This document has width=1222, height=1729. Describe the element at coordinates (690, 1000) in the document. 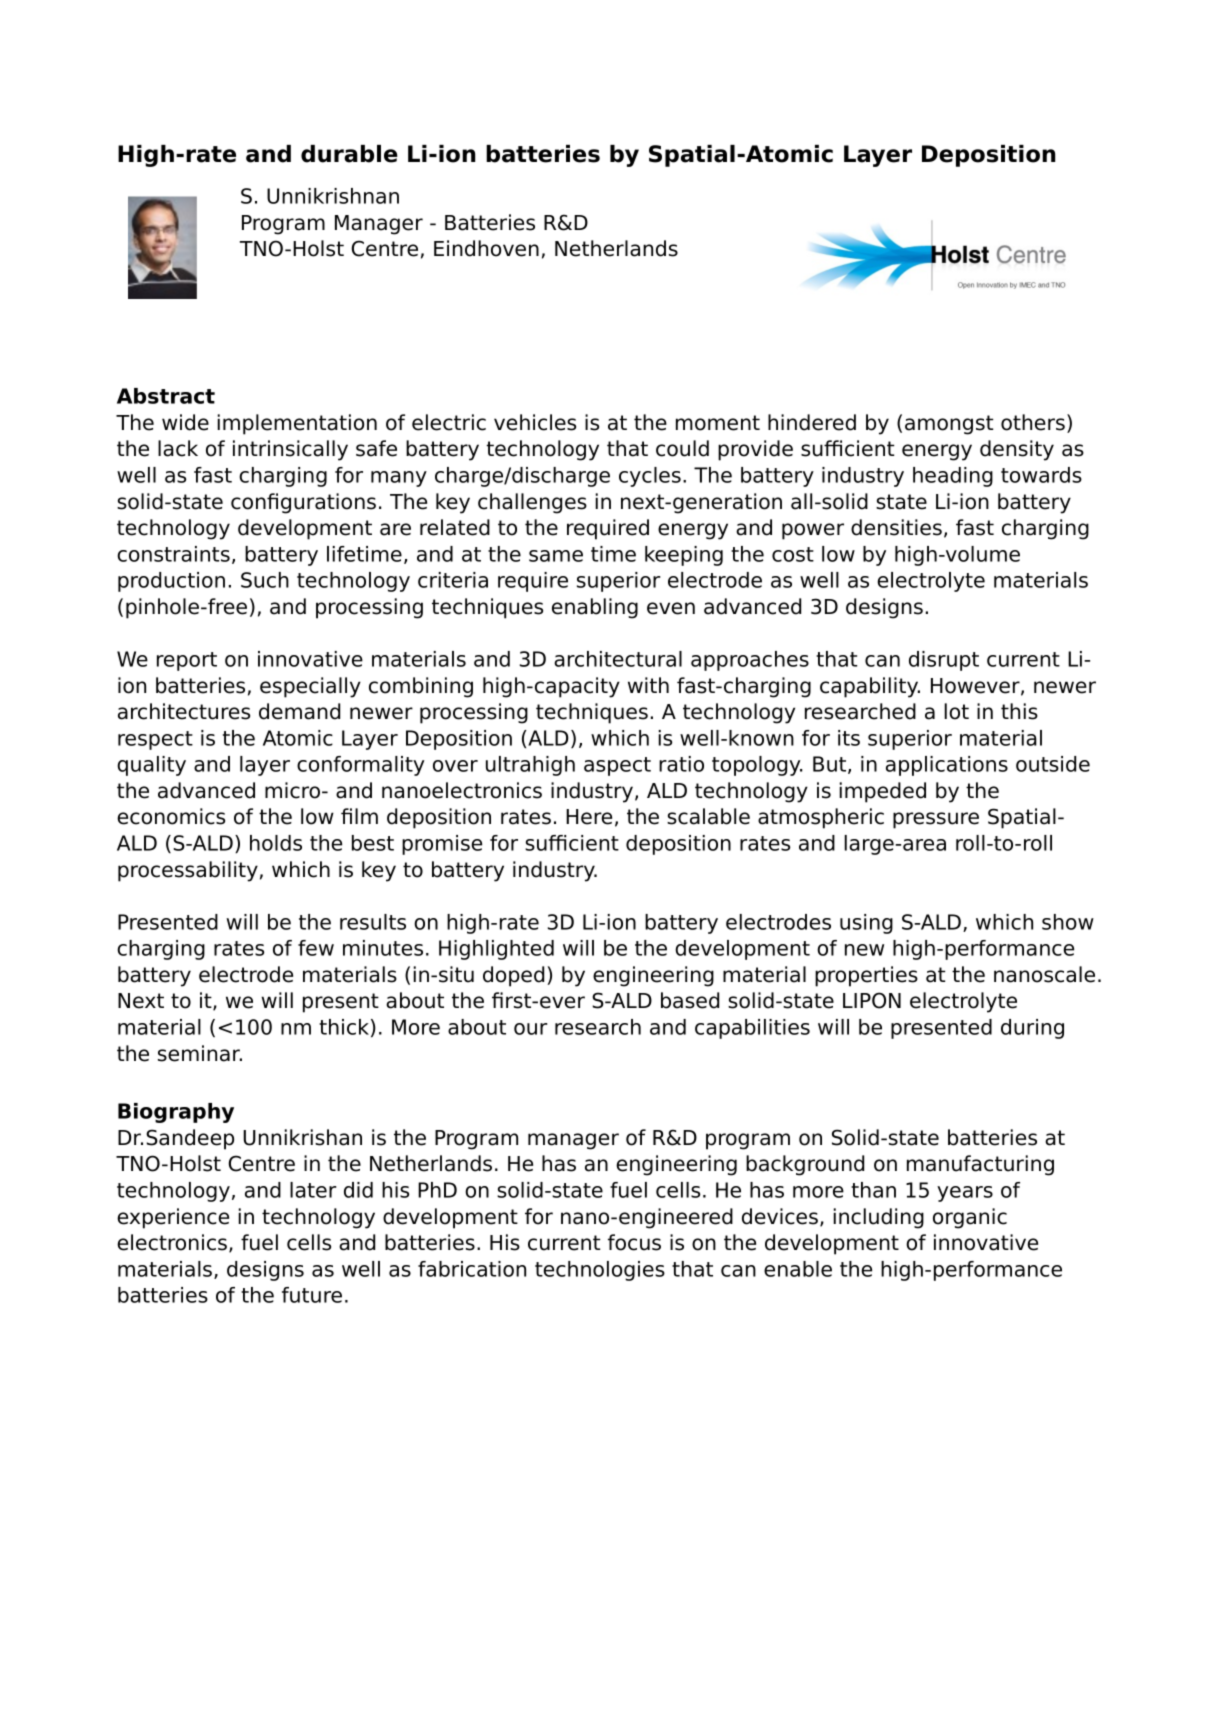

I see `based` at that location.
